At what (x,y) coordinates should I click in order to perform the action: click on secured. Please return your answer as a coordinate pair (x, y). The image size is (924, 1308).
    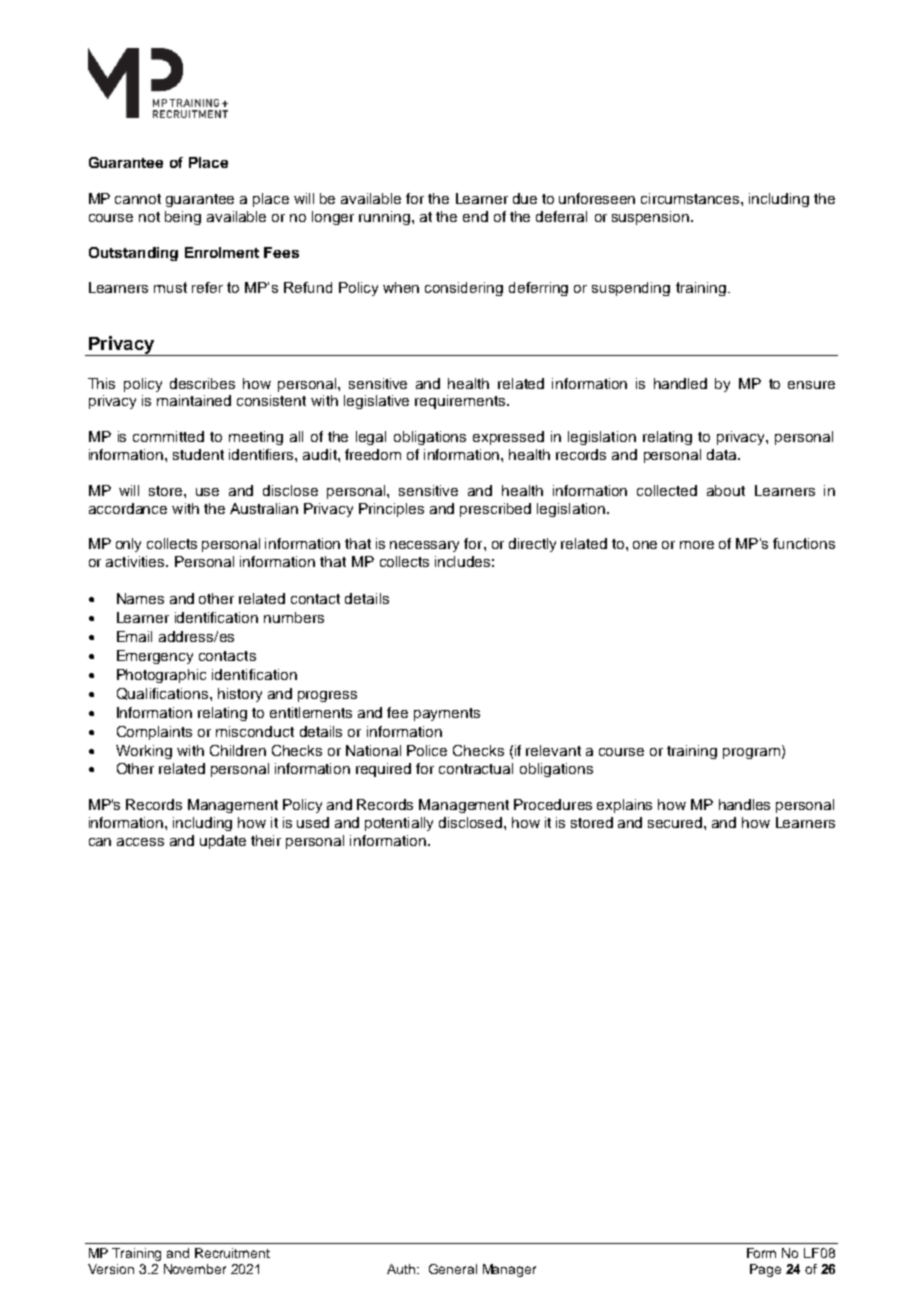
    Looking at the image, I should click on (676, 822).
